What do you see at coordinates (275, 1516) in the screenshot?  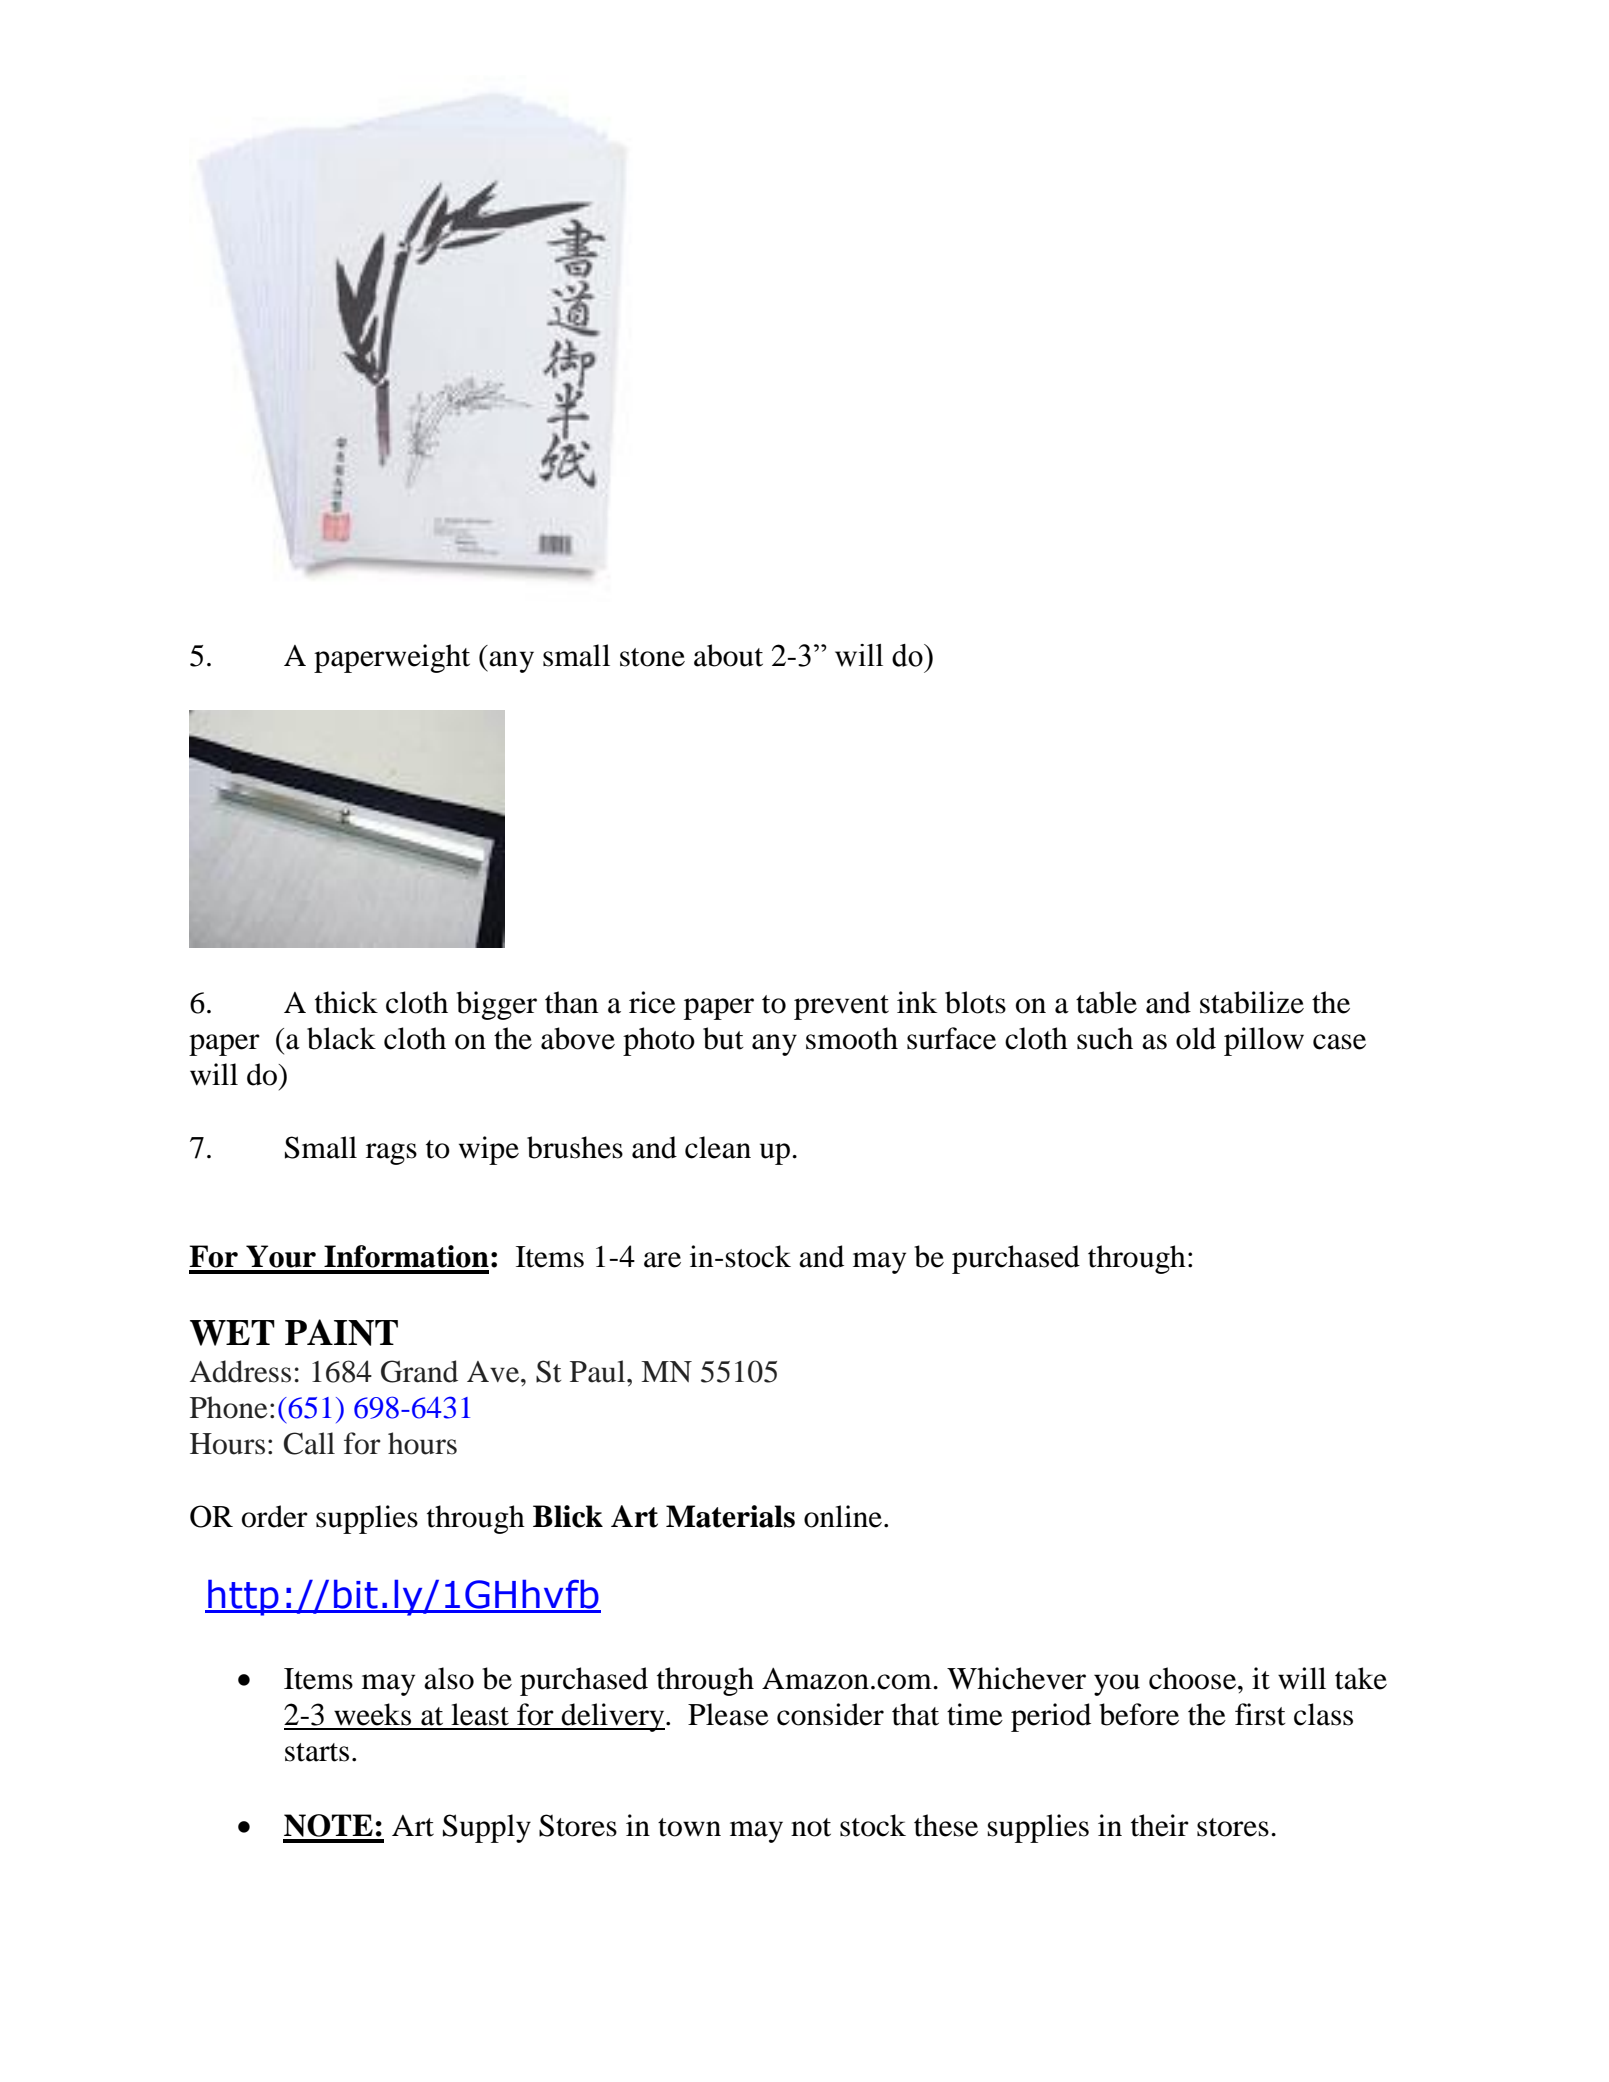 I see `order` at bounding box center [275, 1516].
